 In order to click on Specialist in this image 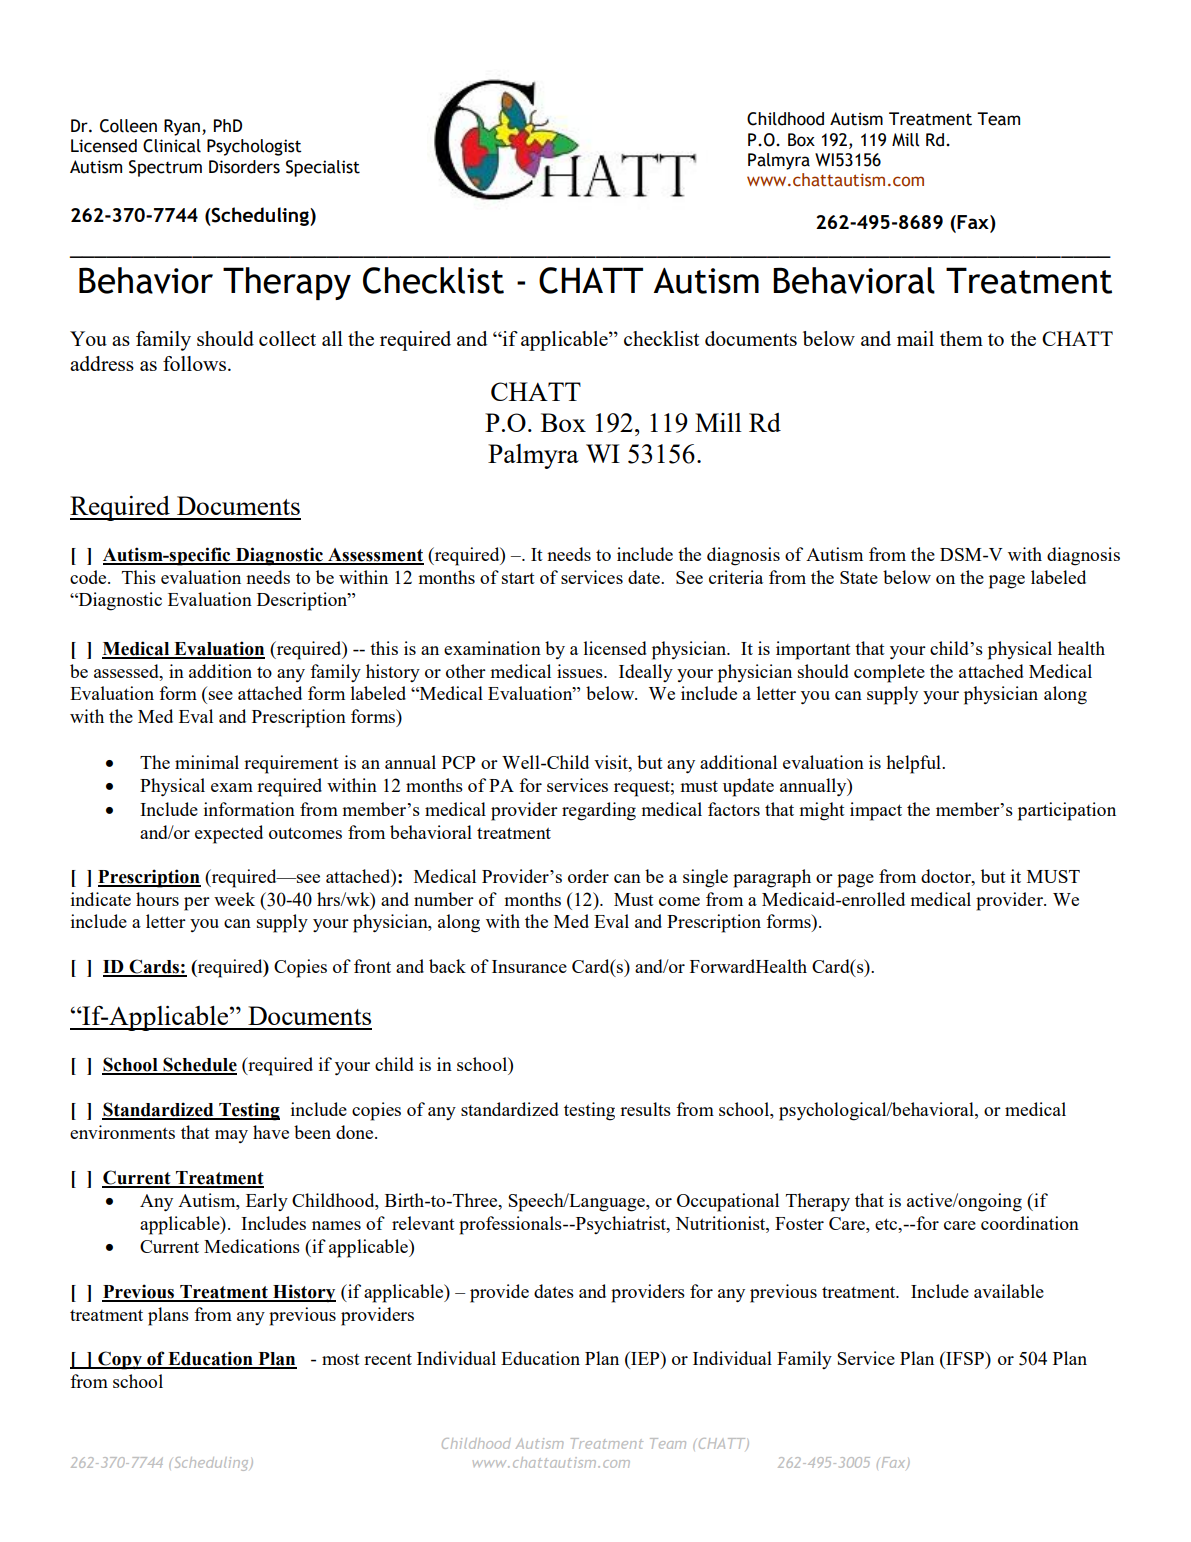, I will do `click(323, 168)`.
